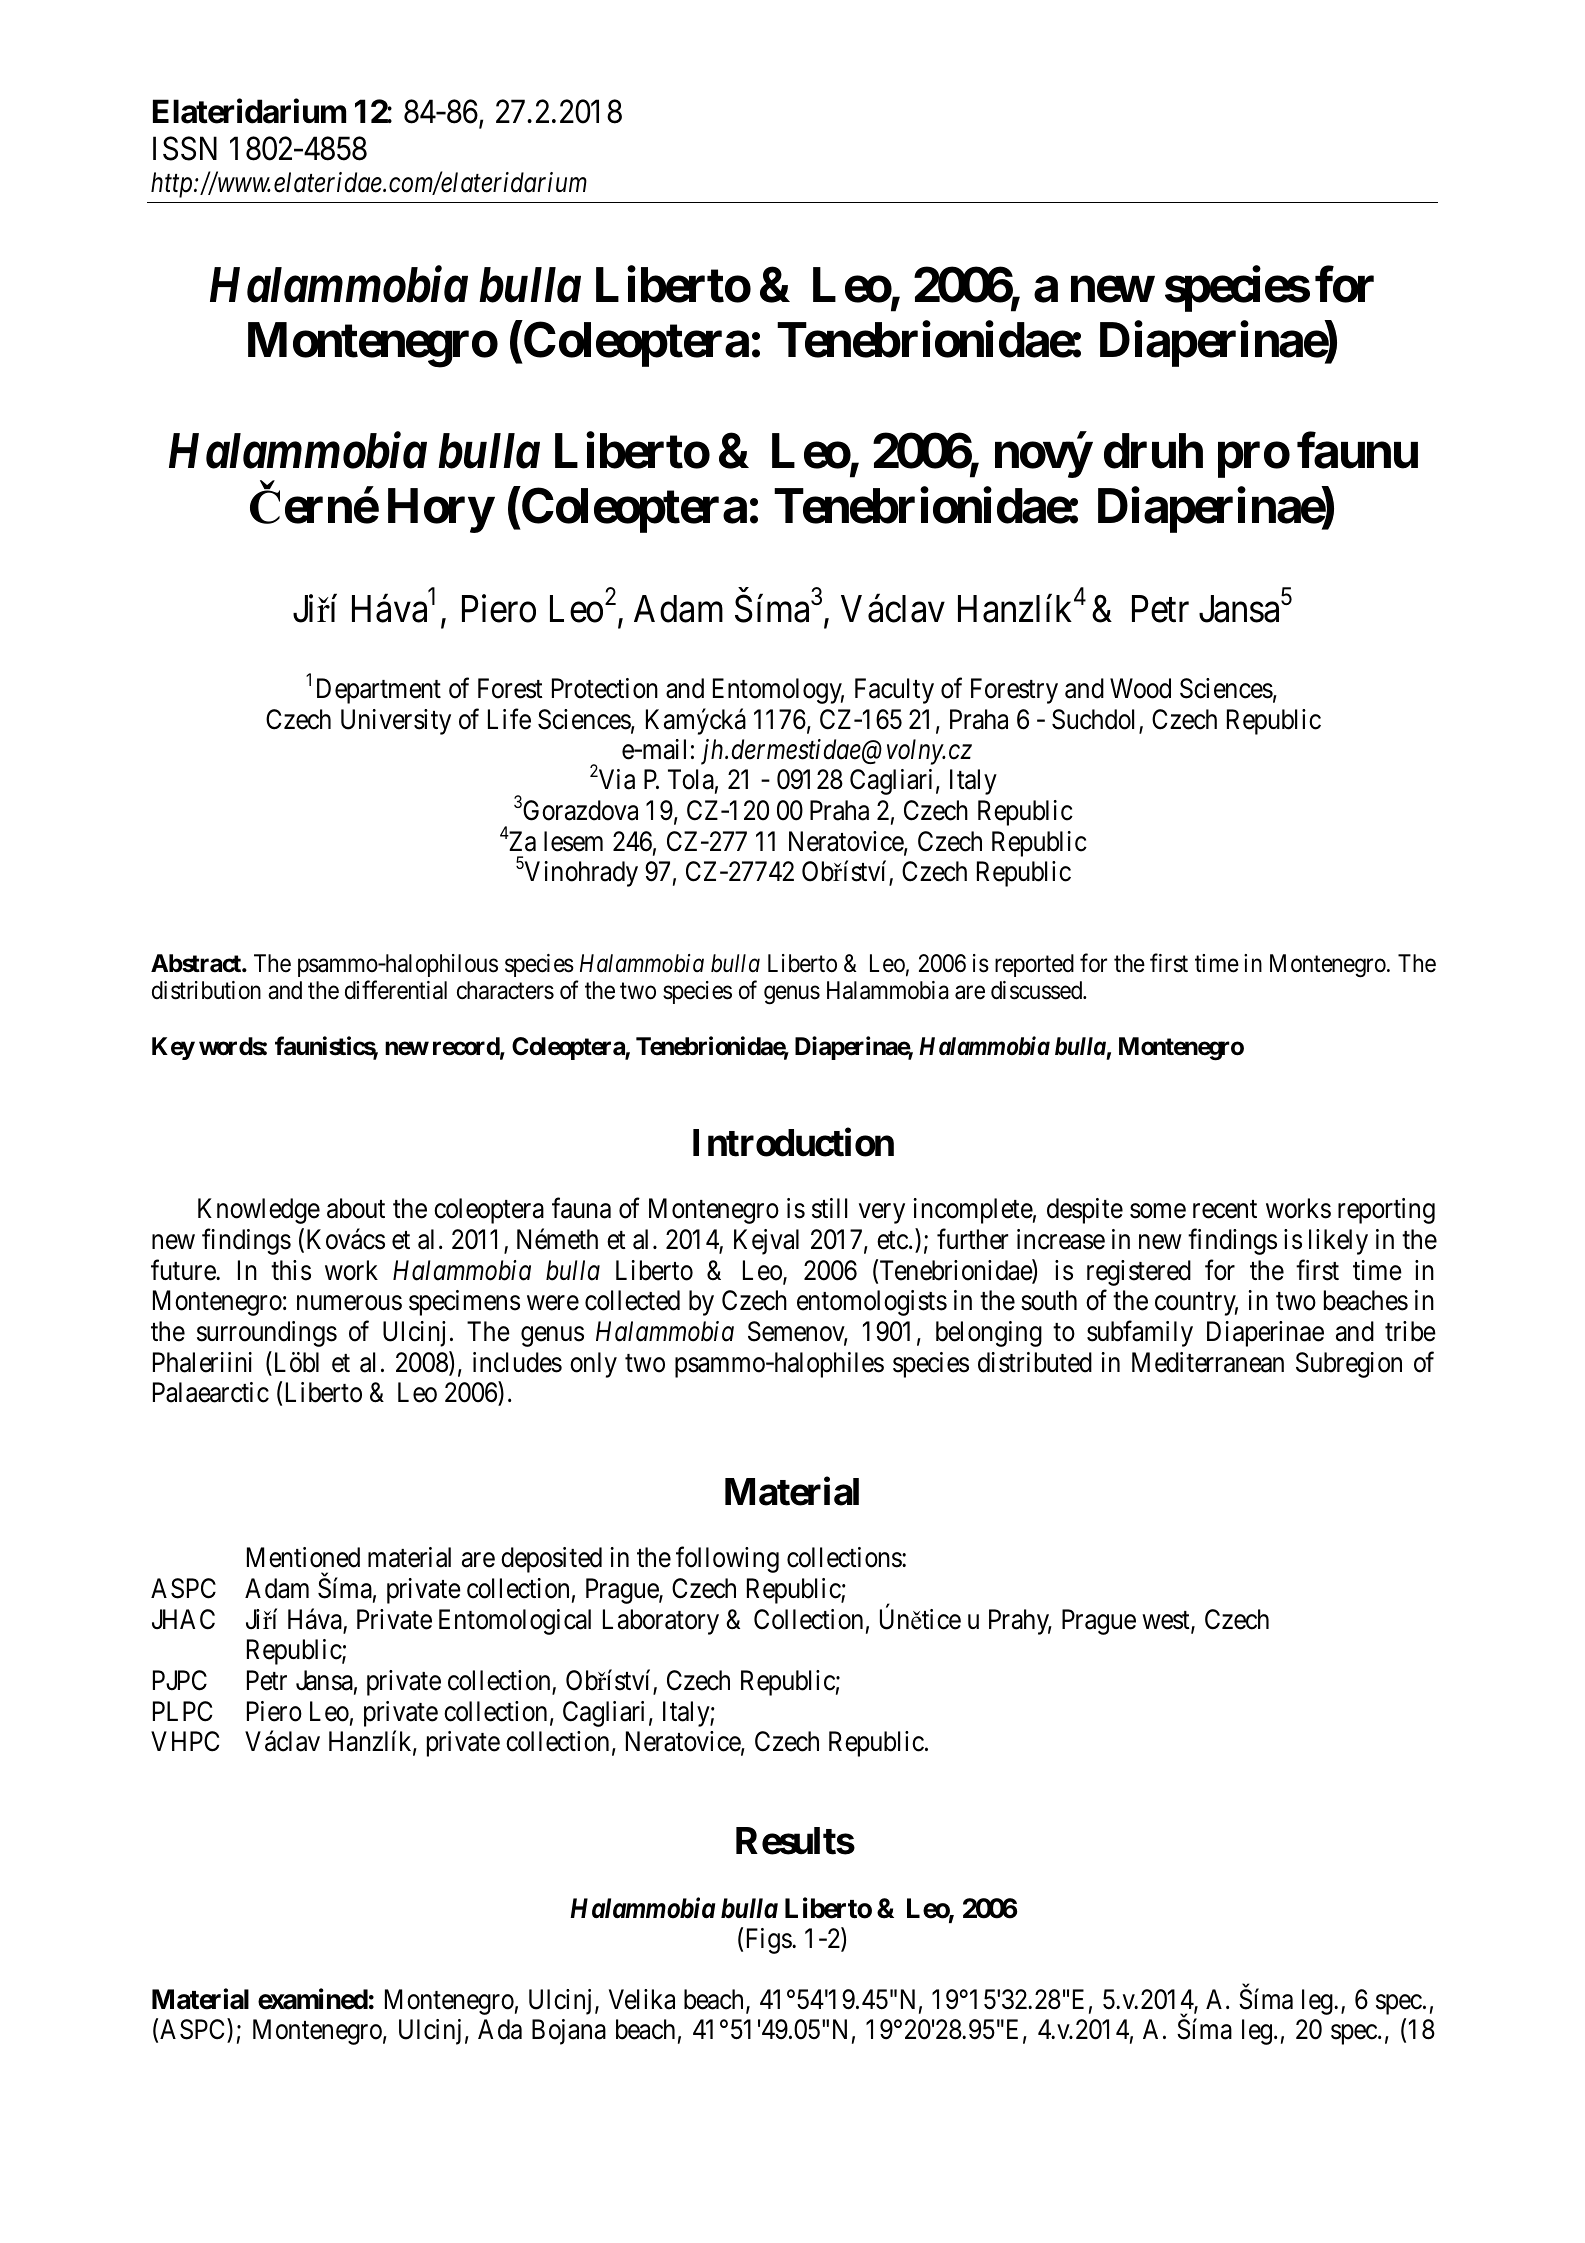 This document has width=1585, height=2243. What do you see at coordinates (1225, 1210) in the document?
I see `recent` at bounding box center [1225, 1210].
